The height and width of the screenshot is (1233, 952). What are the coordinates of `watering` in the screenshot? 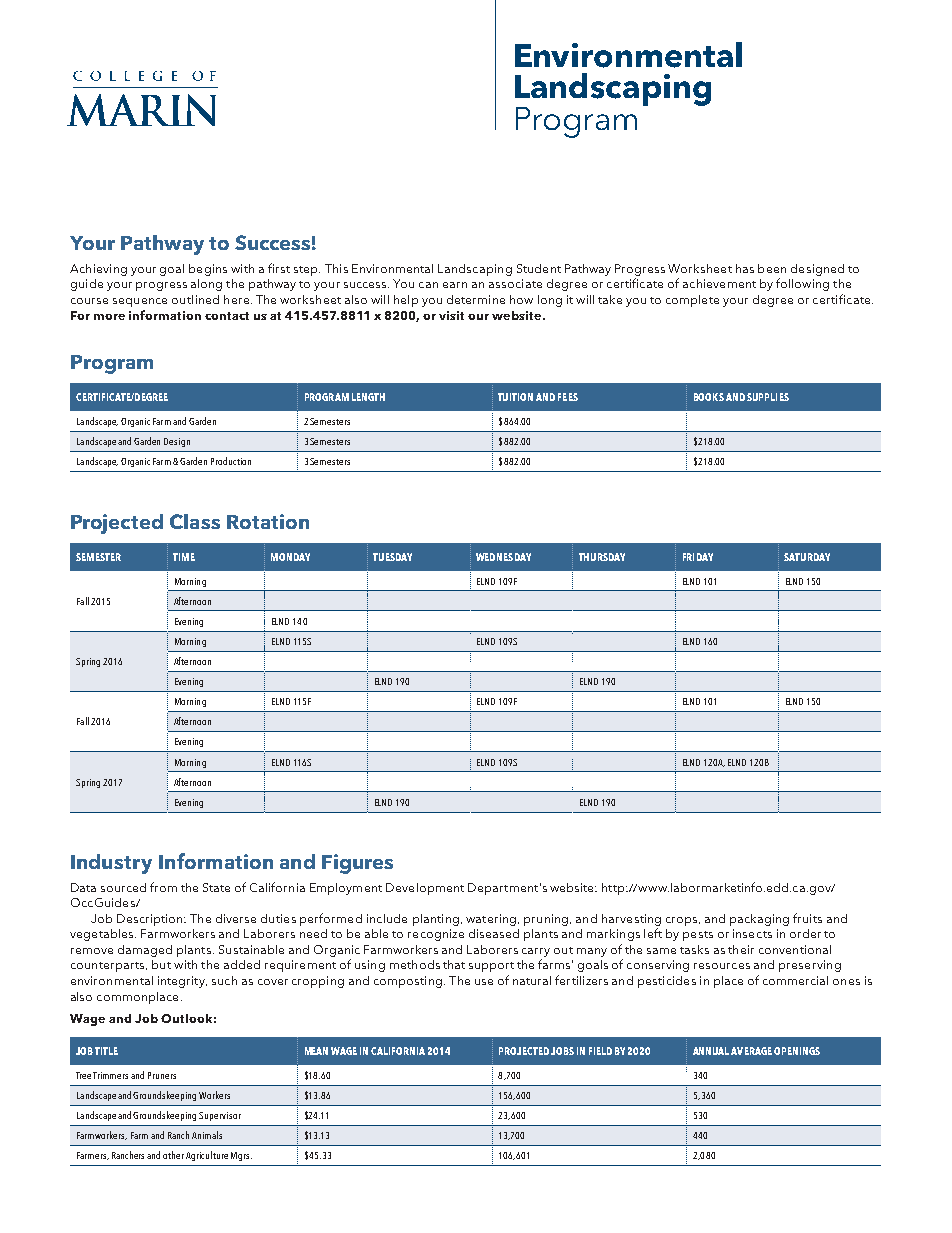 It's located at (491, 920).
